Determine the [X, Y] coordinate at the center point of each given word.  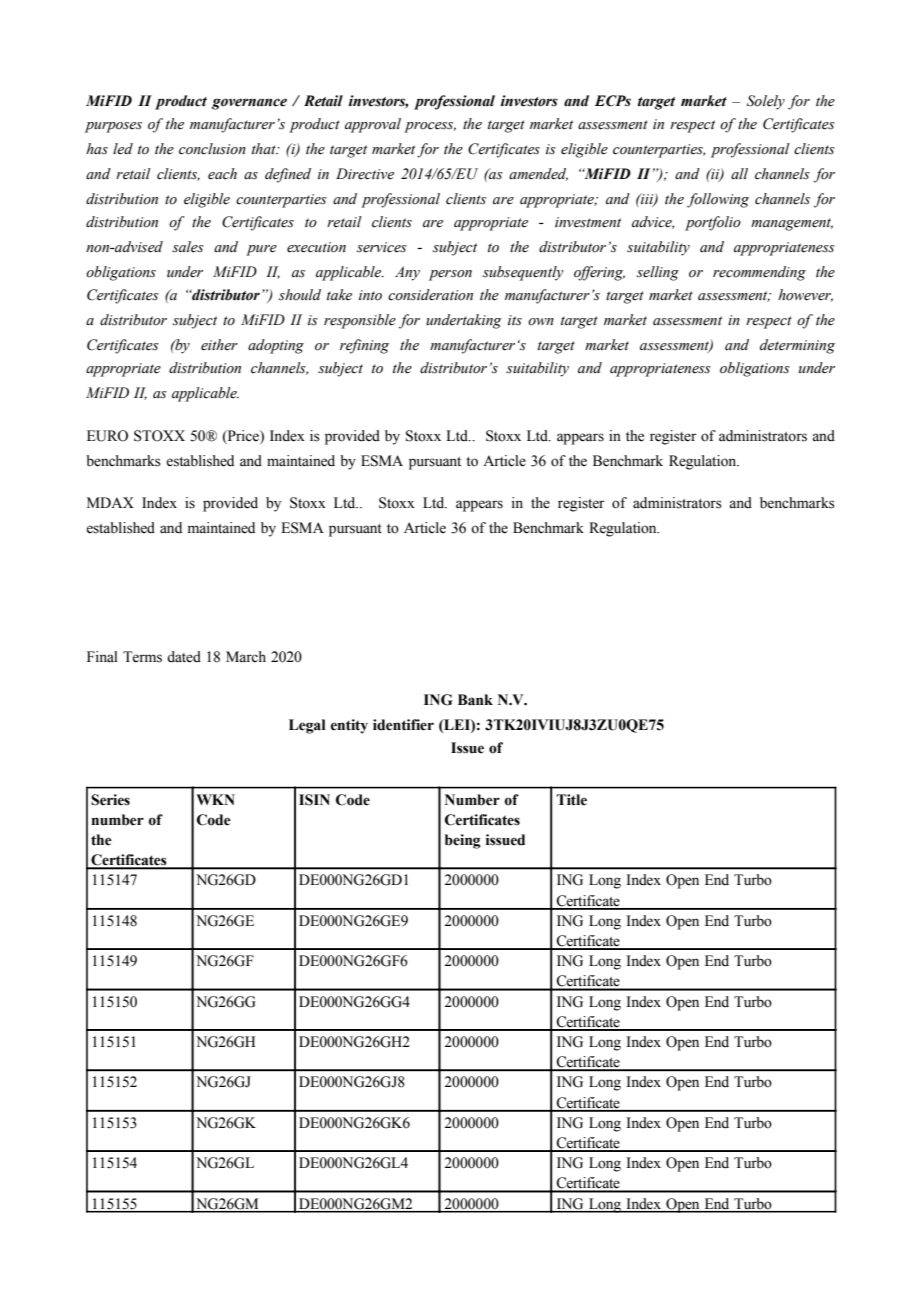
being [463, 841]
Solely [766, 102]
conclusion [212, 149]
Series [110, 800]
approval [373, 125]
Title [571, 800]
